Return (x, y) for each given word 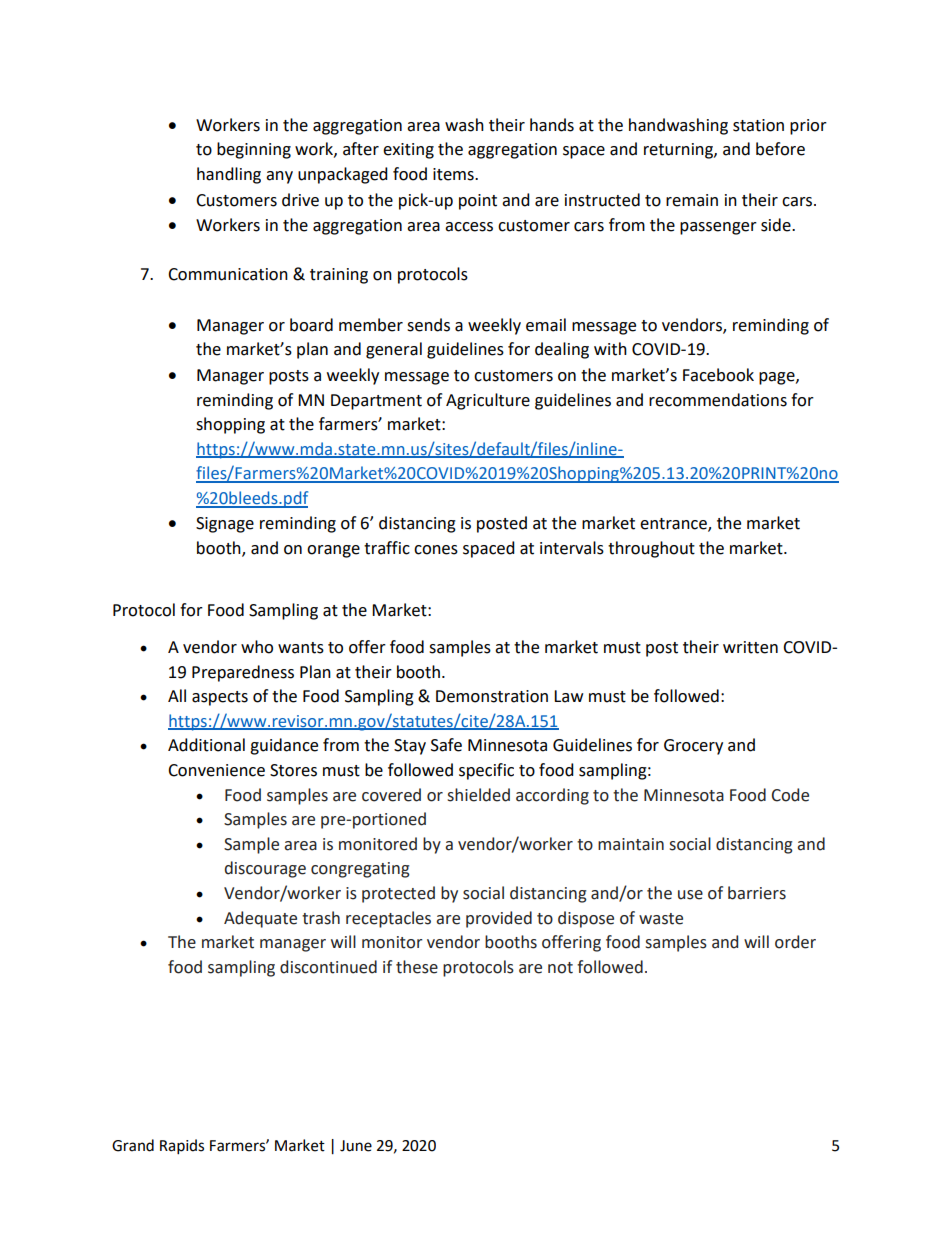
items (454, 174)
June (356, 1146)
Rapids (182, 1147)
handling (229, 175)
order (795, 942)
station (758, 125)
